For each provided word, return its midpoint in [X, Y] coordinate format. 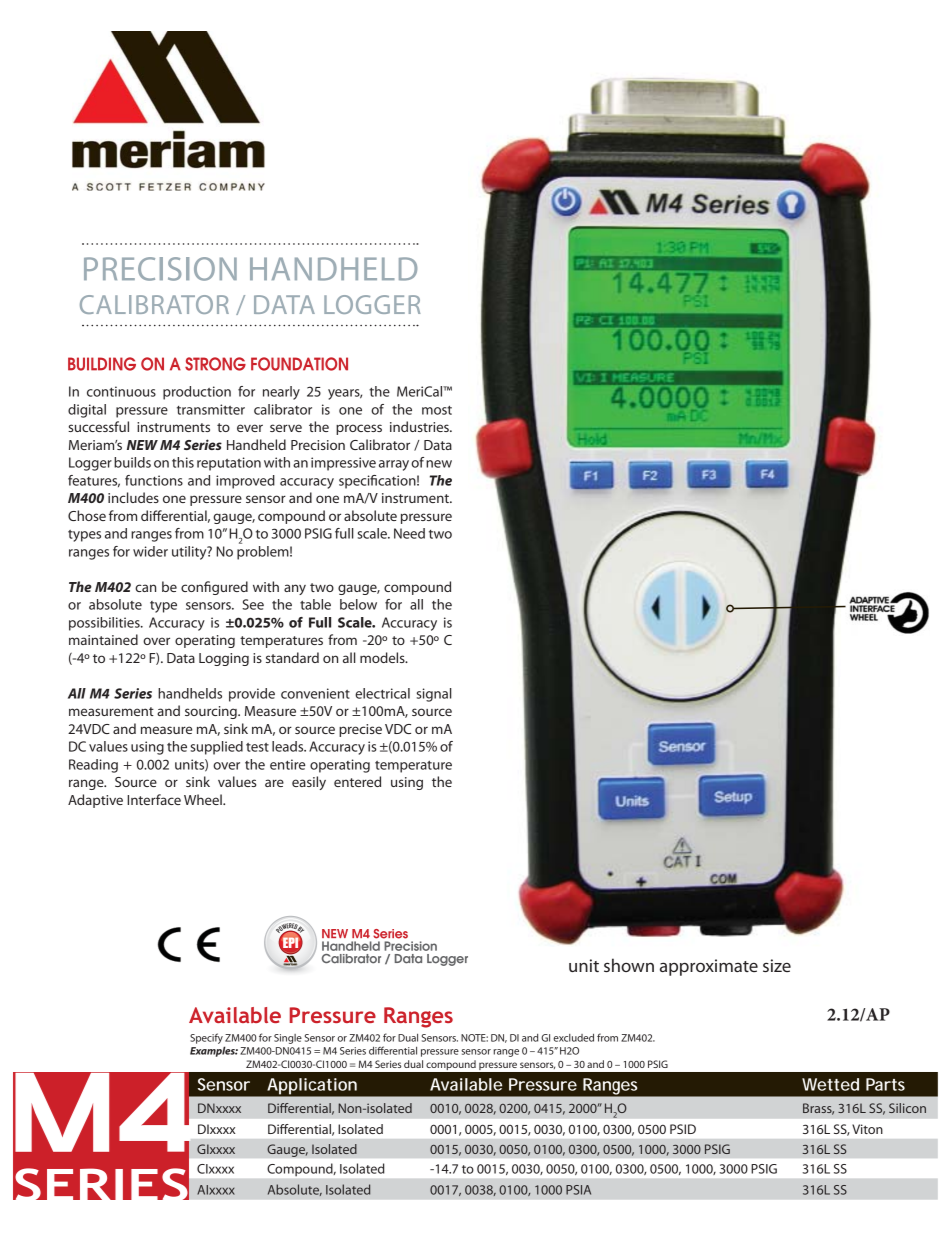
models [383, 657]
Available [466, 1084]
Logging [224, 659]
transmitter [211, 409]
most [437, 410]
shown [629, 965]
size [777, 965]
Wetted [830, 1084]
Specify [207, 1040]
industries [420, 426]
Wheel [204, 799]
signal [434, 695]
